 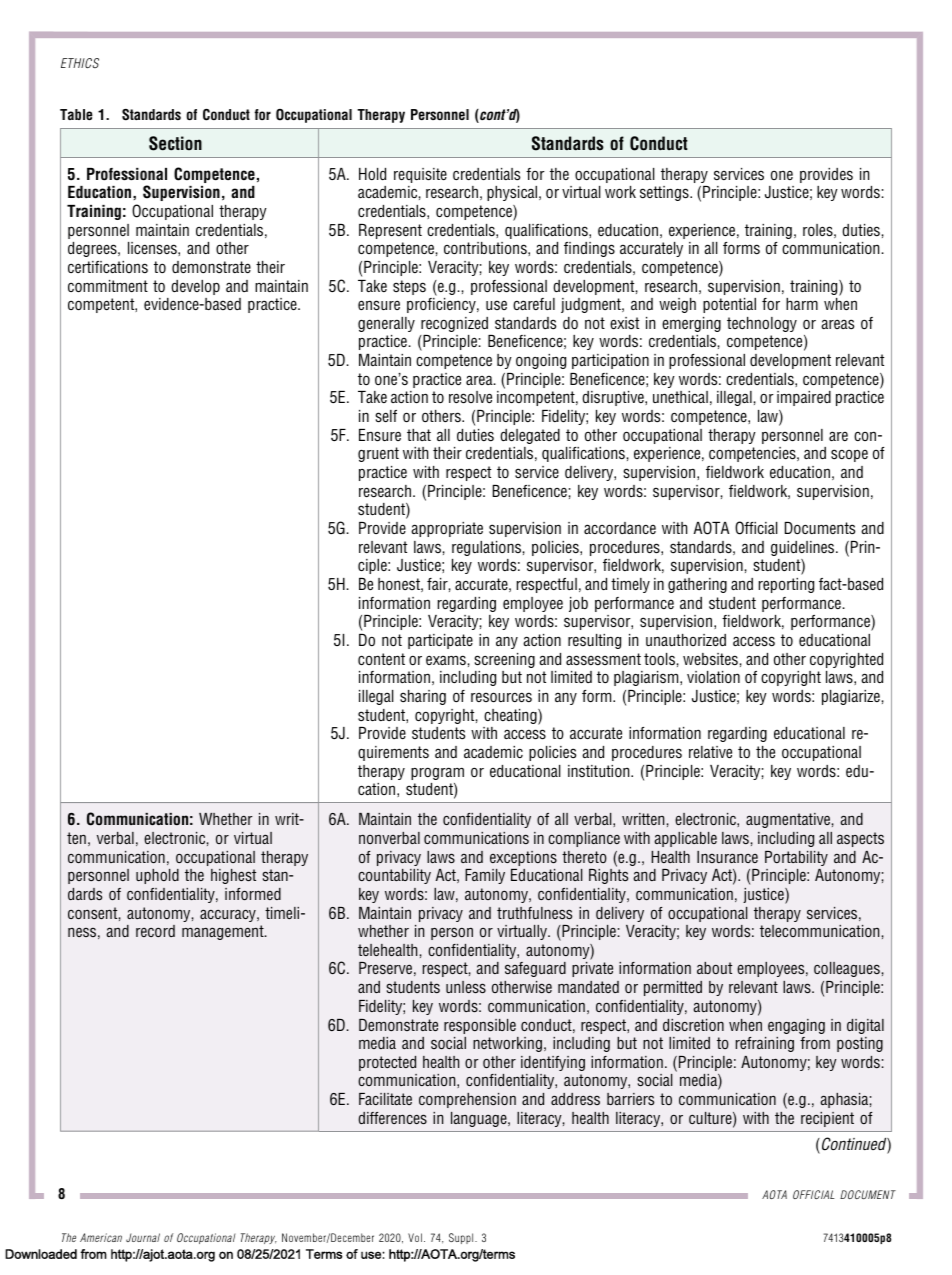 I want to click on settings, so click(x=665, y=193).
